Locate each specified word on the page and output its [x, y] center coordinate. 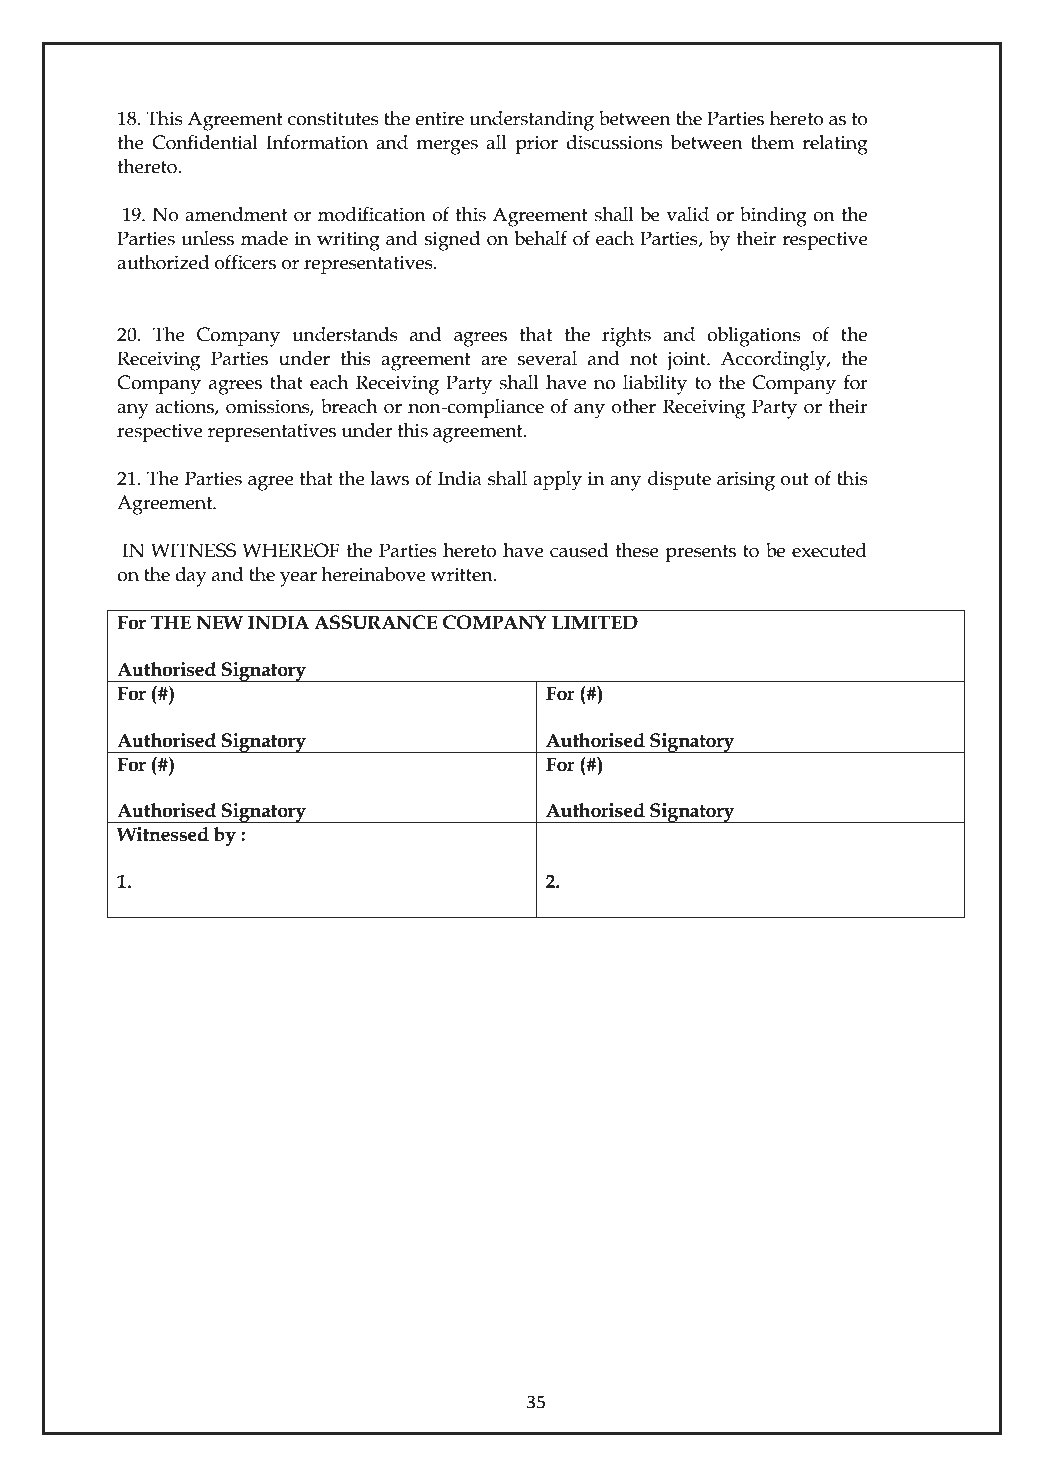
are [494, 361]
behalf [540, 238]
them [772, 142]
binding [773, 217]
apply [557, 481]
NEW [219, 622]
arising [746, 481]
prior [537, 144]
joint [688, 361]
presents [701, 553]
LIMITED [595, 622]
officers [245, 262]
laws [390, 478]
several [547, 358]
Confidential [205, 142]
